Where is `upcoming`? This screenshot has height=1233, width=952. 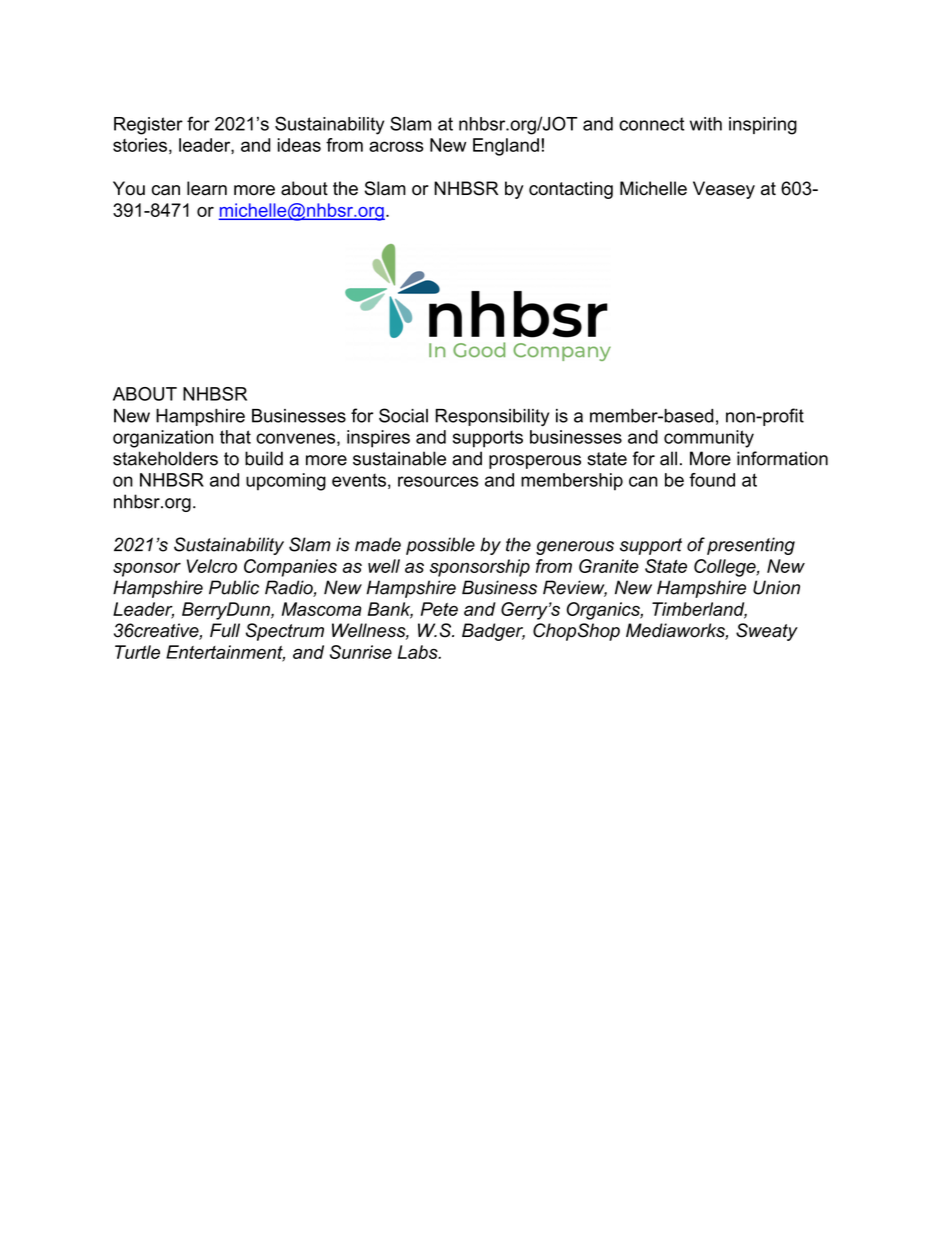 upcoming is located at coordinates (286, 482).
